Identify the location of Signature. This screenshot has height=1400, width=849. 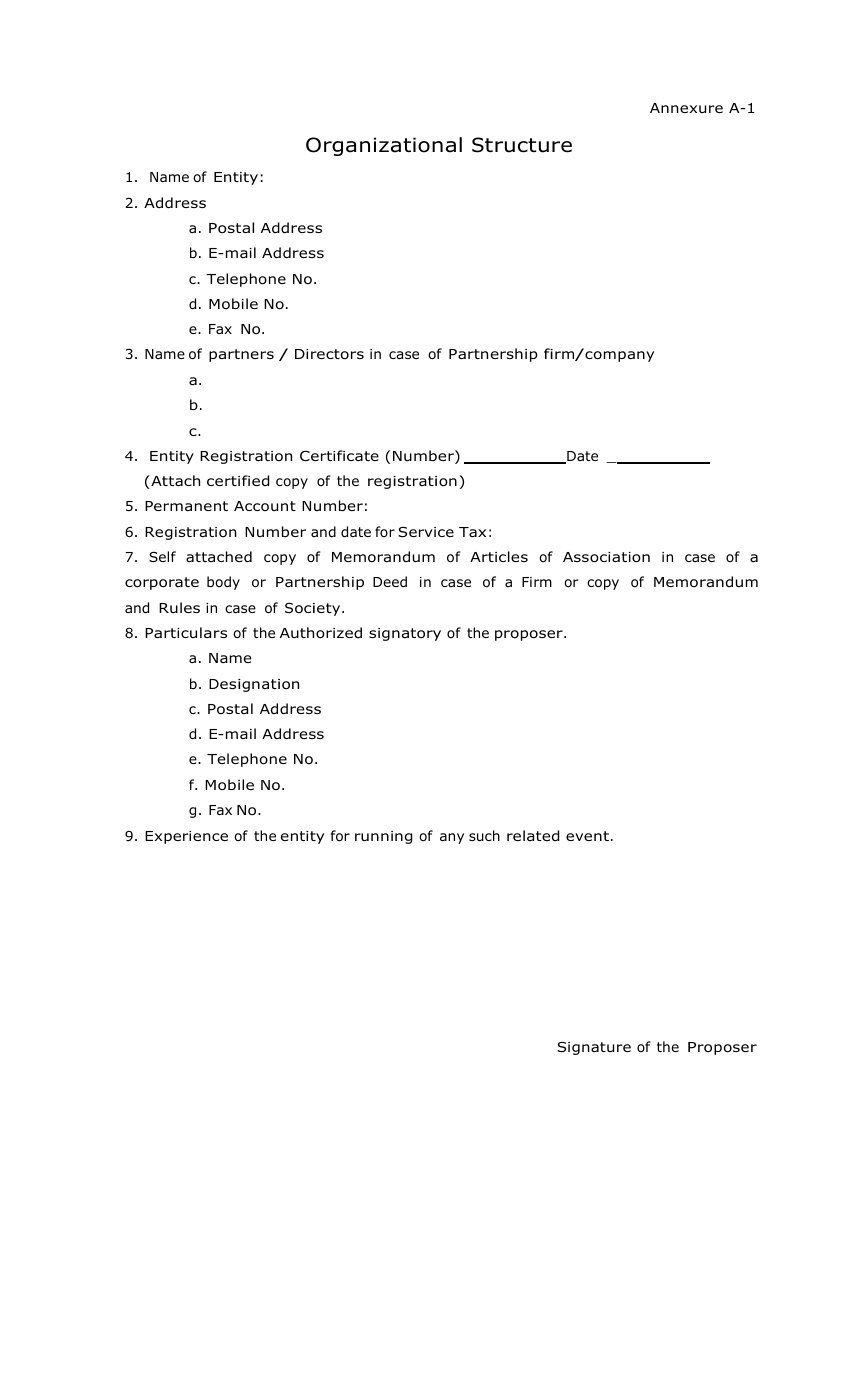
(594, 1048).
